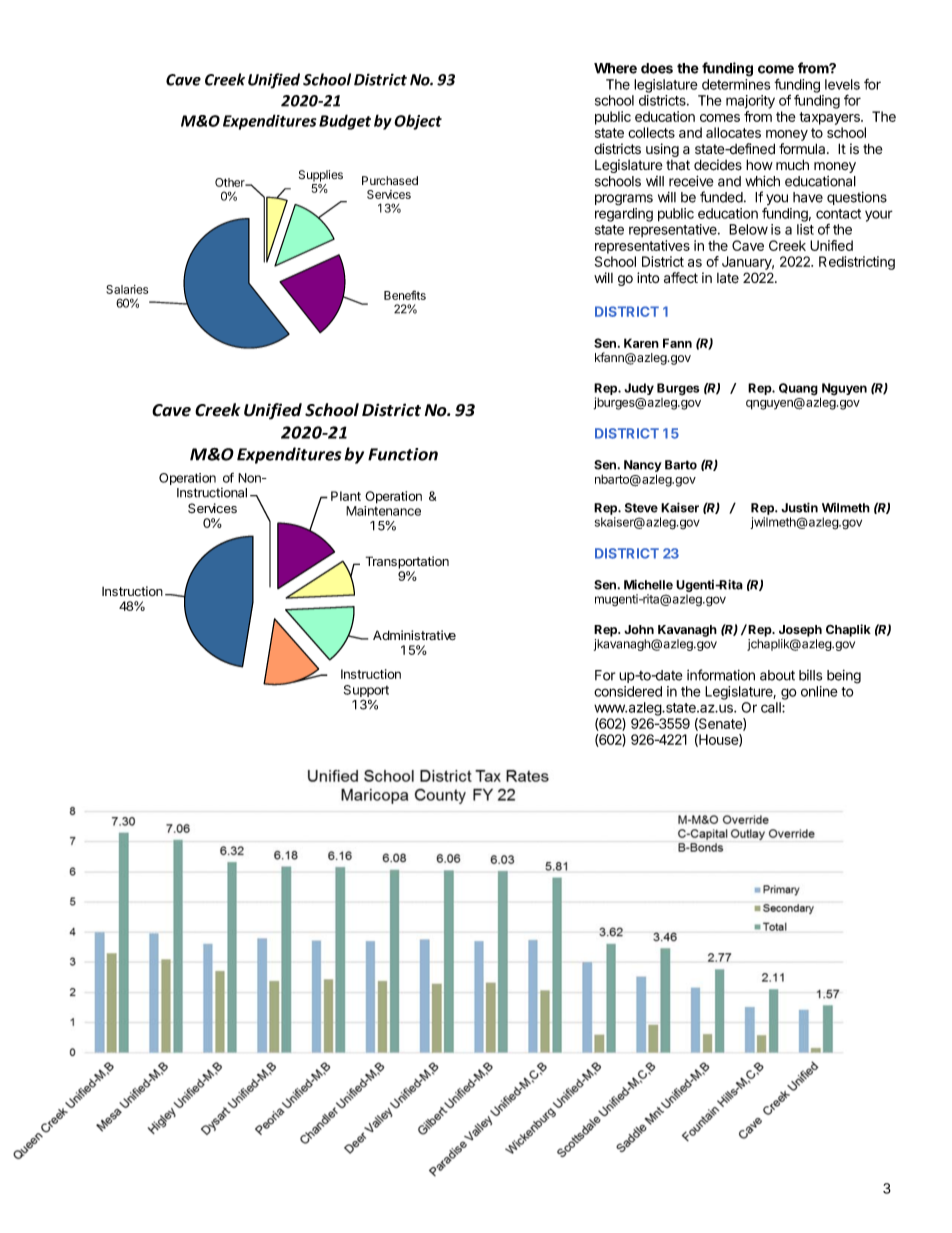  Describe the element at coordinates (615, 68) in the document. I see `Where` at that location.
